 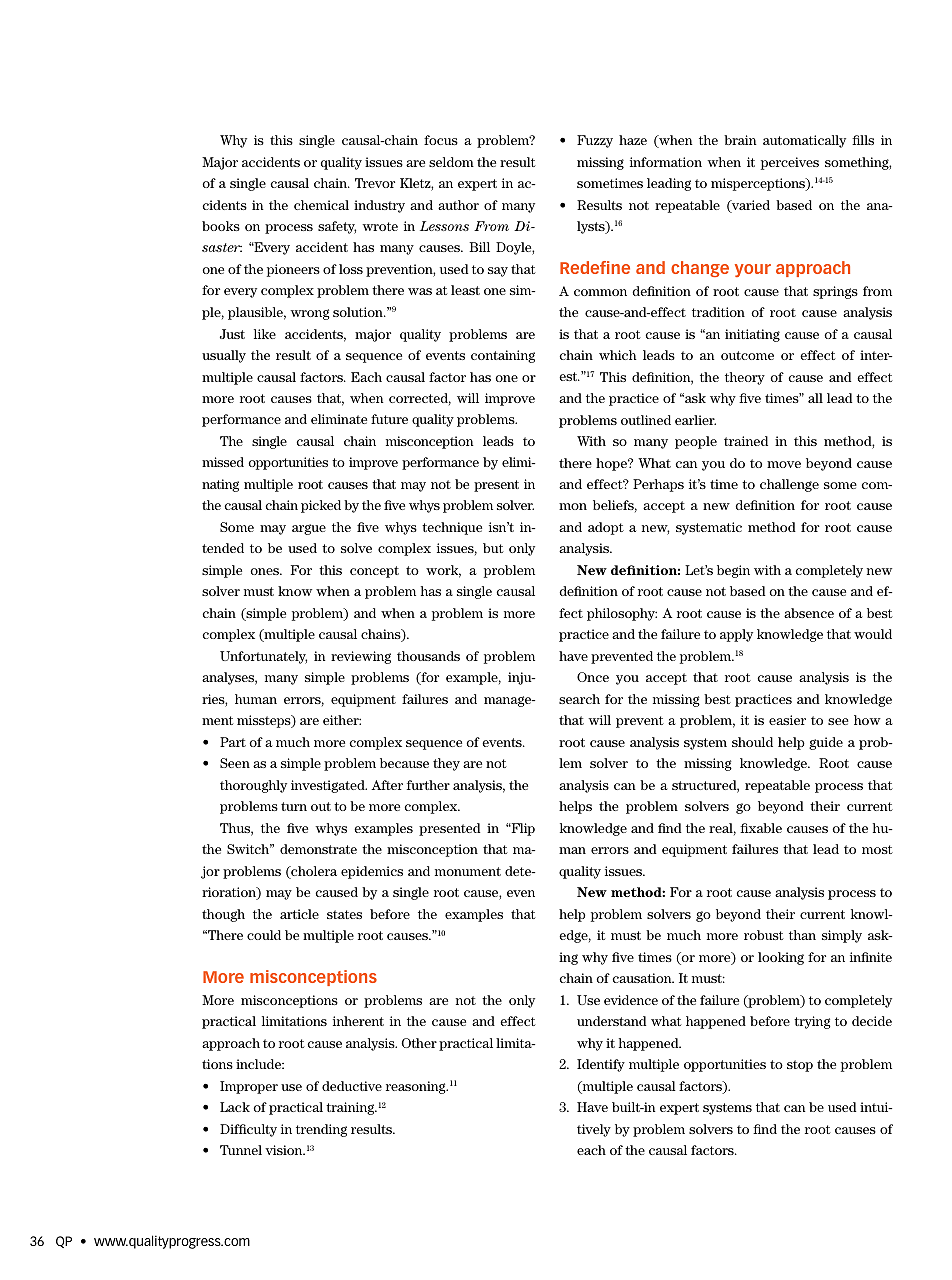 What do you see at coordinates (800, 1066) in the screenshot?
I see `stop` at bounding box center [800, 1066].
